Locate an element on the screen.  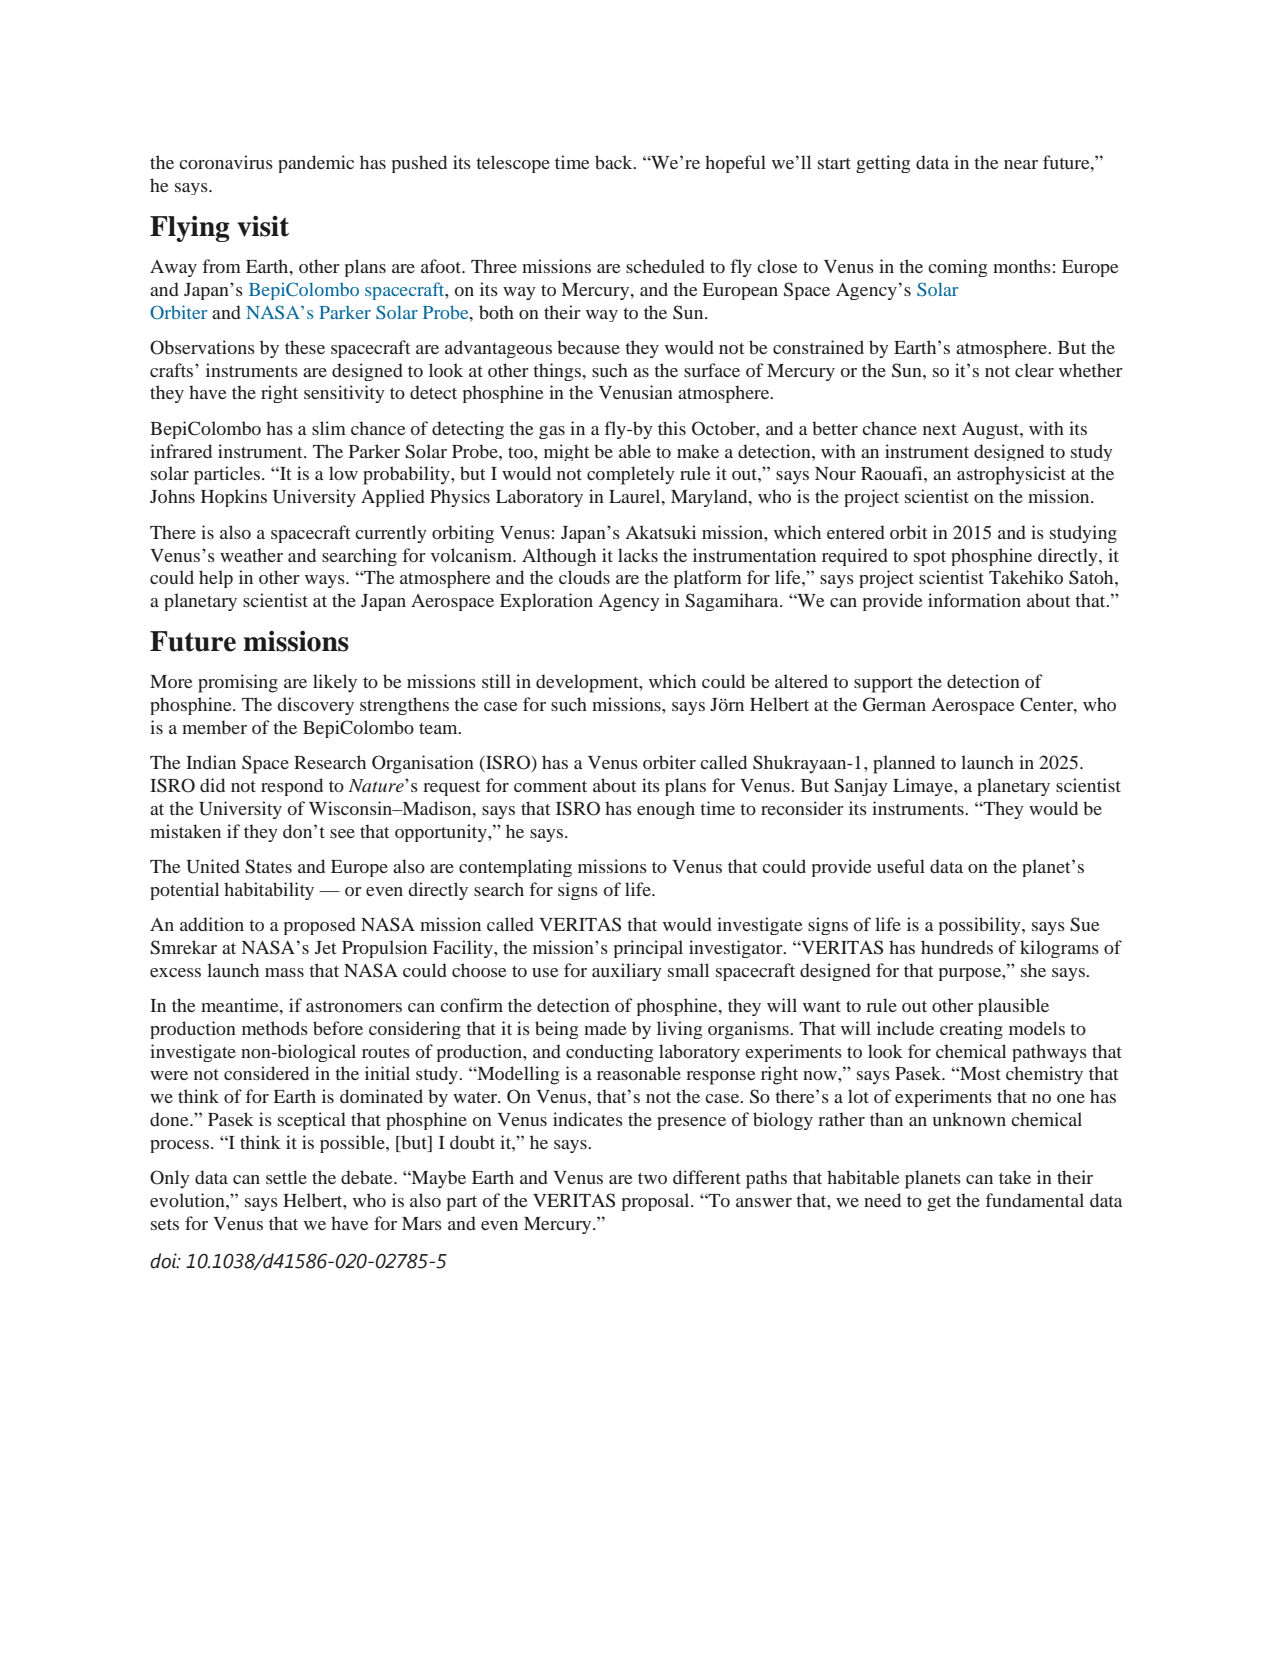
Akatsuki is located at coordinates (660, 532).
